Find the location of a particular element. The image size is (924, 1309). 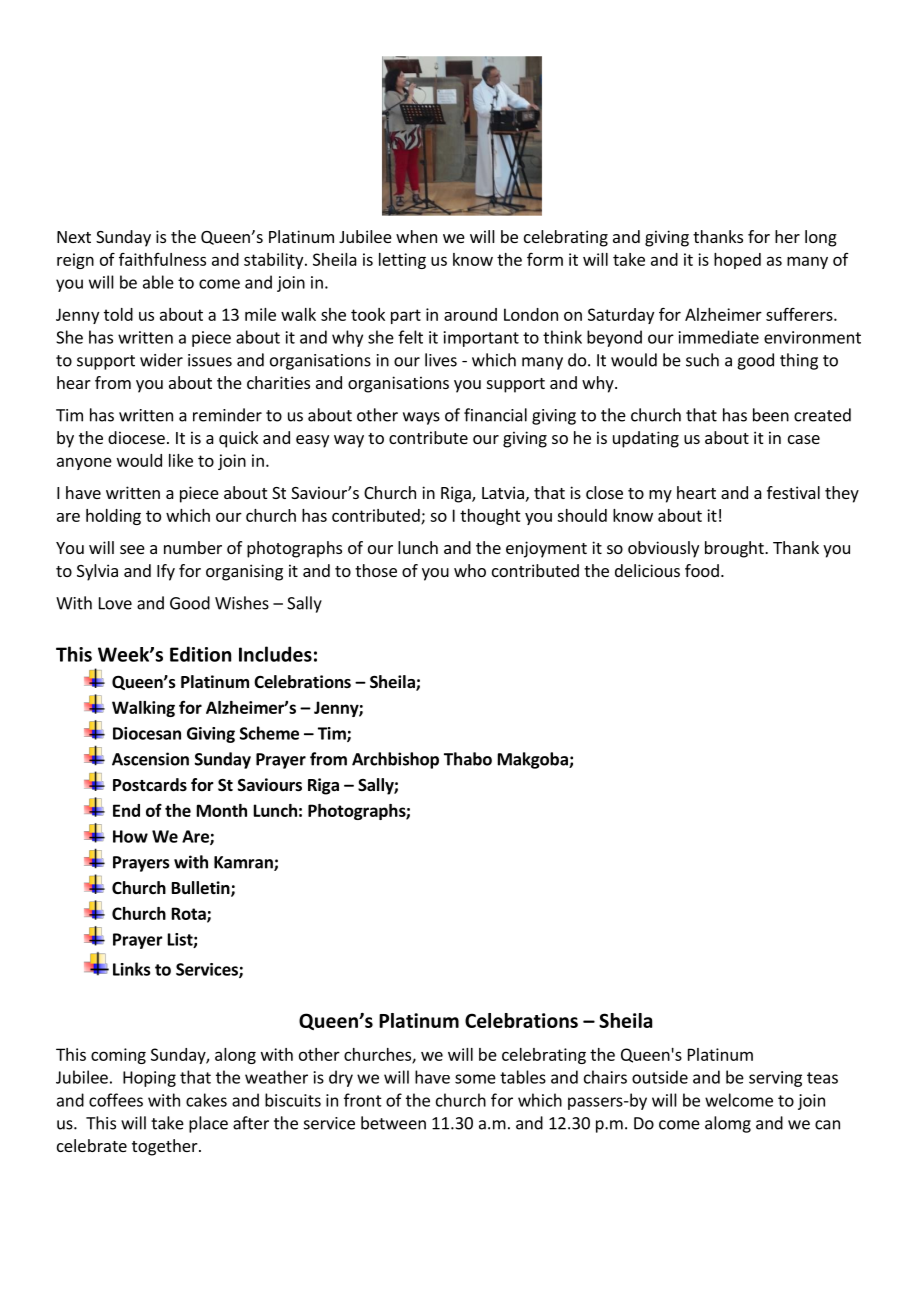

Edition is located at coordinates (200, 654).
